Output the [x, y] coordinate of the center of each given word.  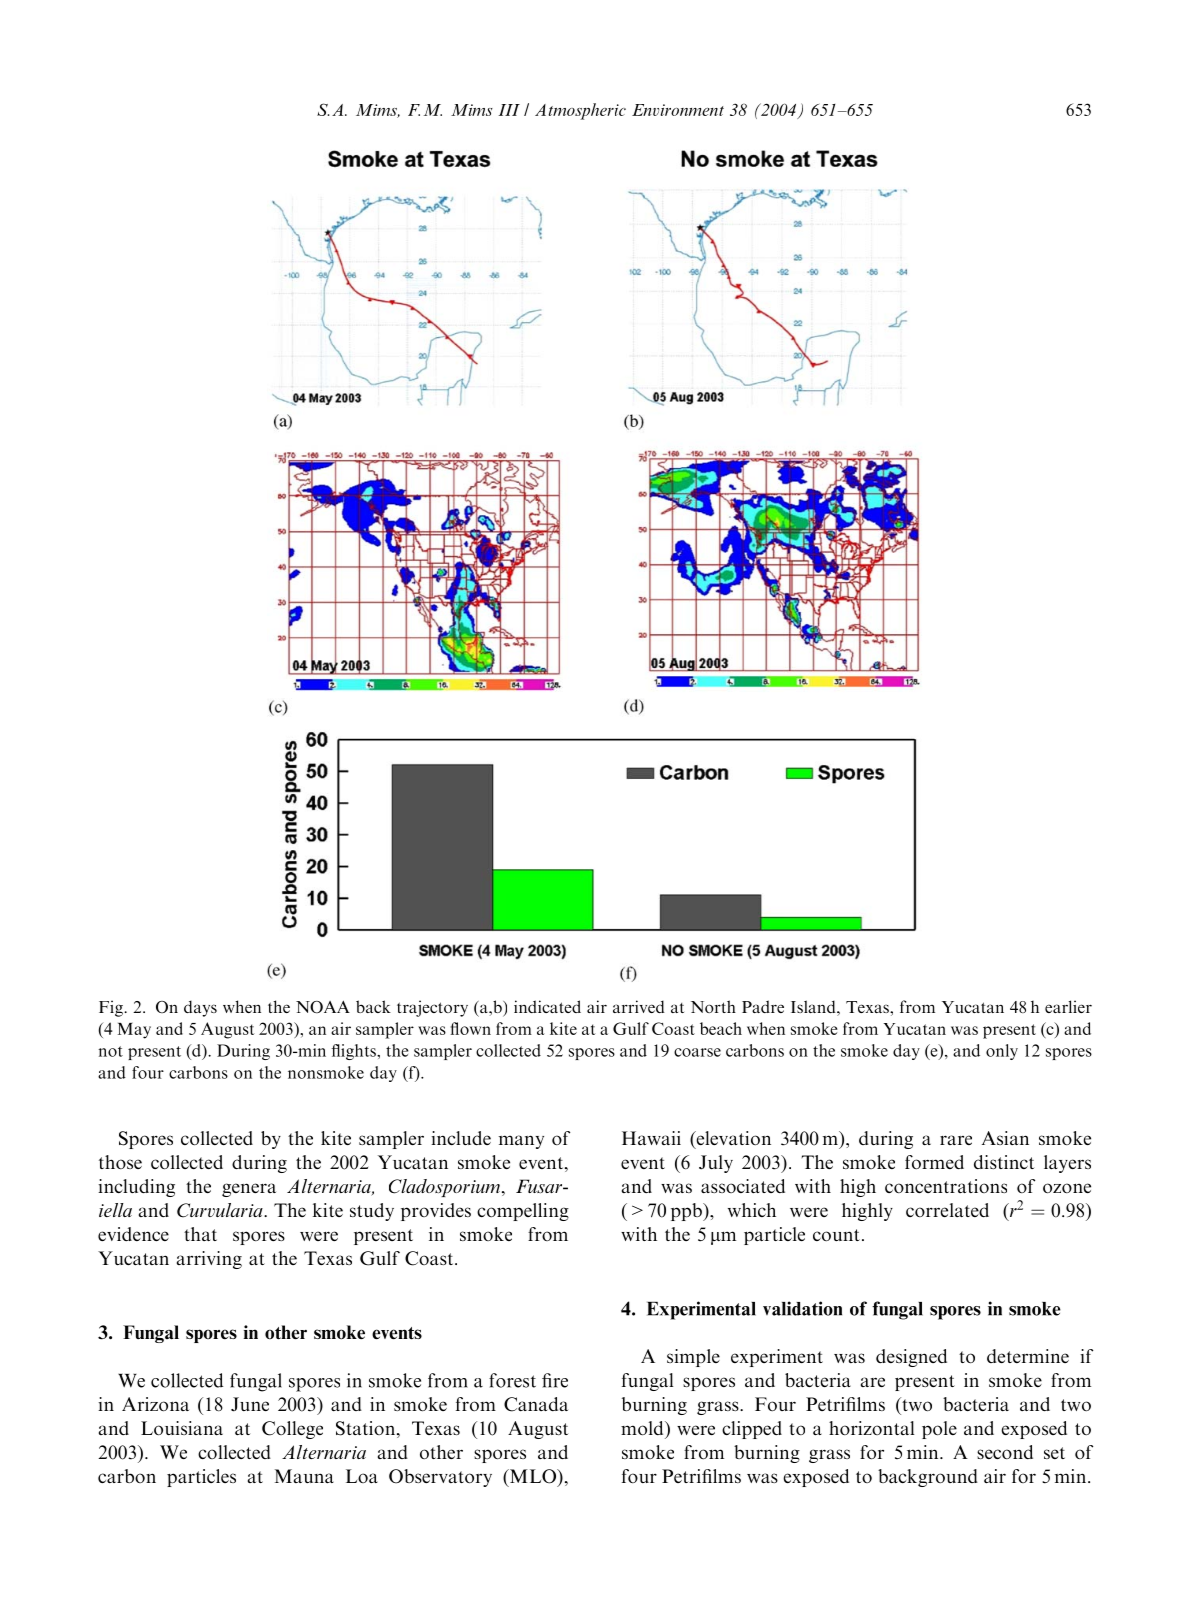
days [200, 1008]
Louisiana [182, 1428]
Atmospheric [580, 111]
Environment [678, 110]
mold [643, 1428]
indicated [547, 1006]
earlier [1068, 1006]
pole [939, 1430]
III [509, 110]
